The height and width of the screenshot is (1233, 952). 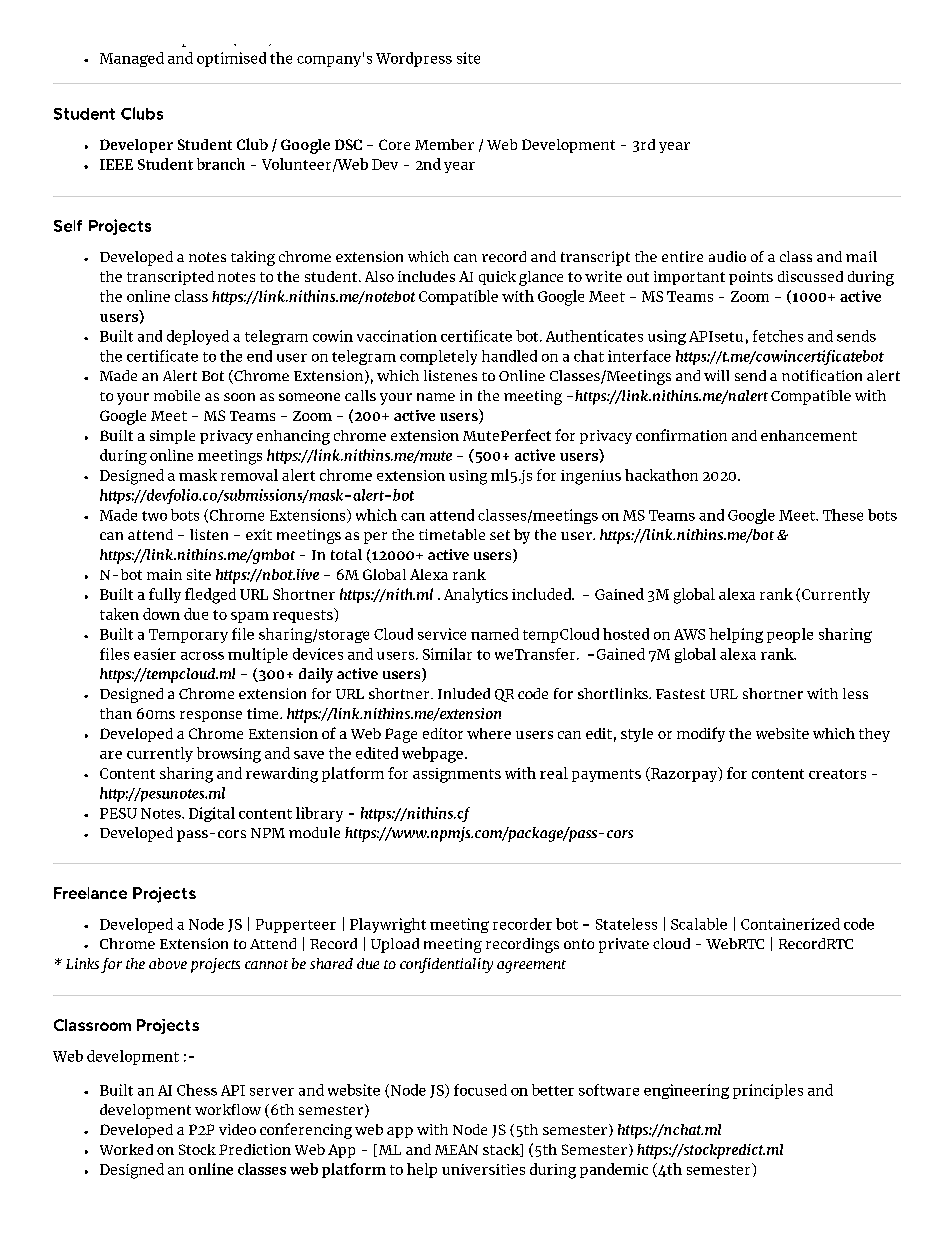 I want to click on Wordpress, so click(x=414, y=59).
